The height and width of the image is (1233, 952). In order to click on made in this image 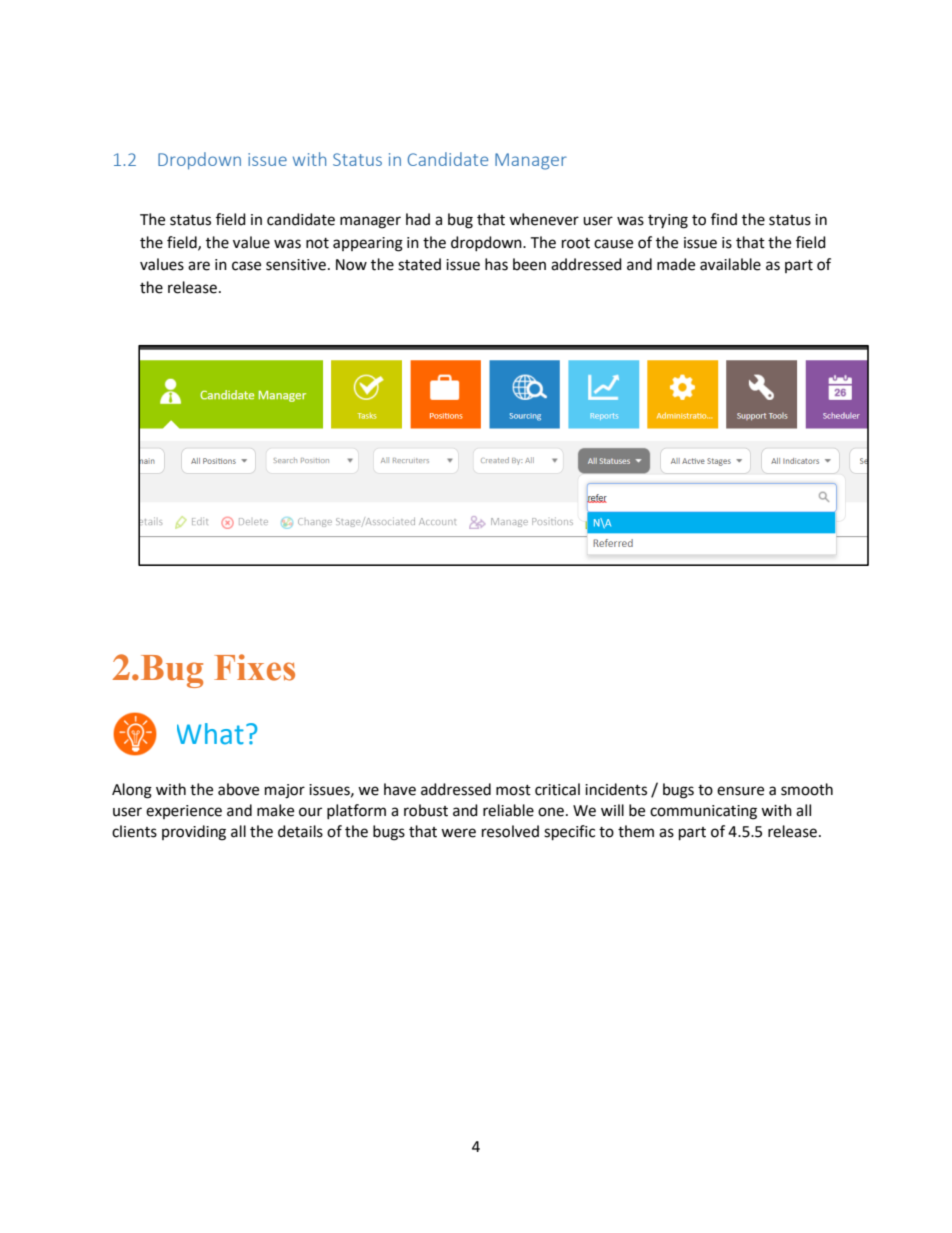, I will do `click(676, 264)`.
